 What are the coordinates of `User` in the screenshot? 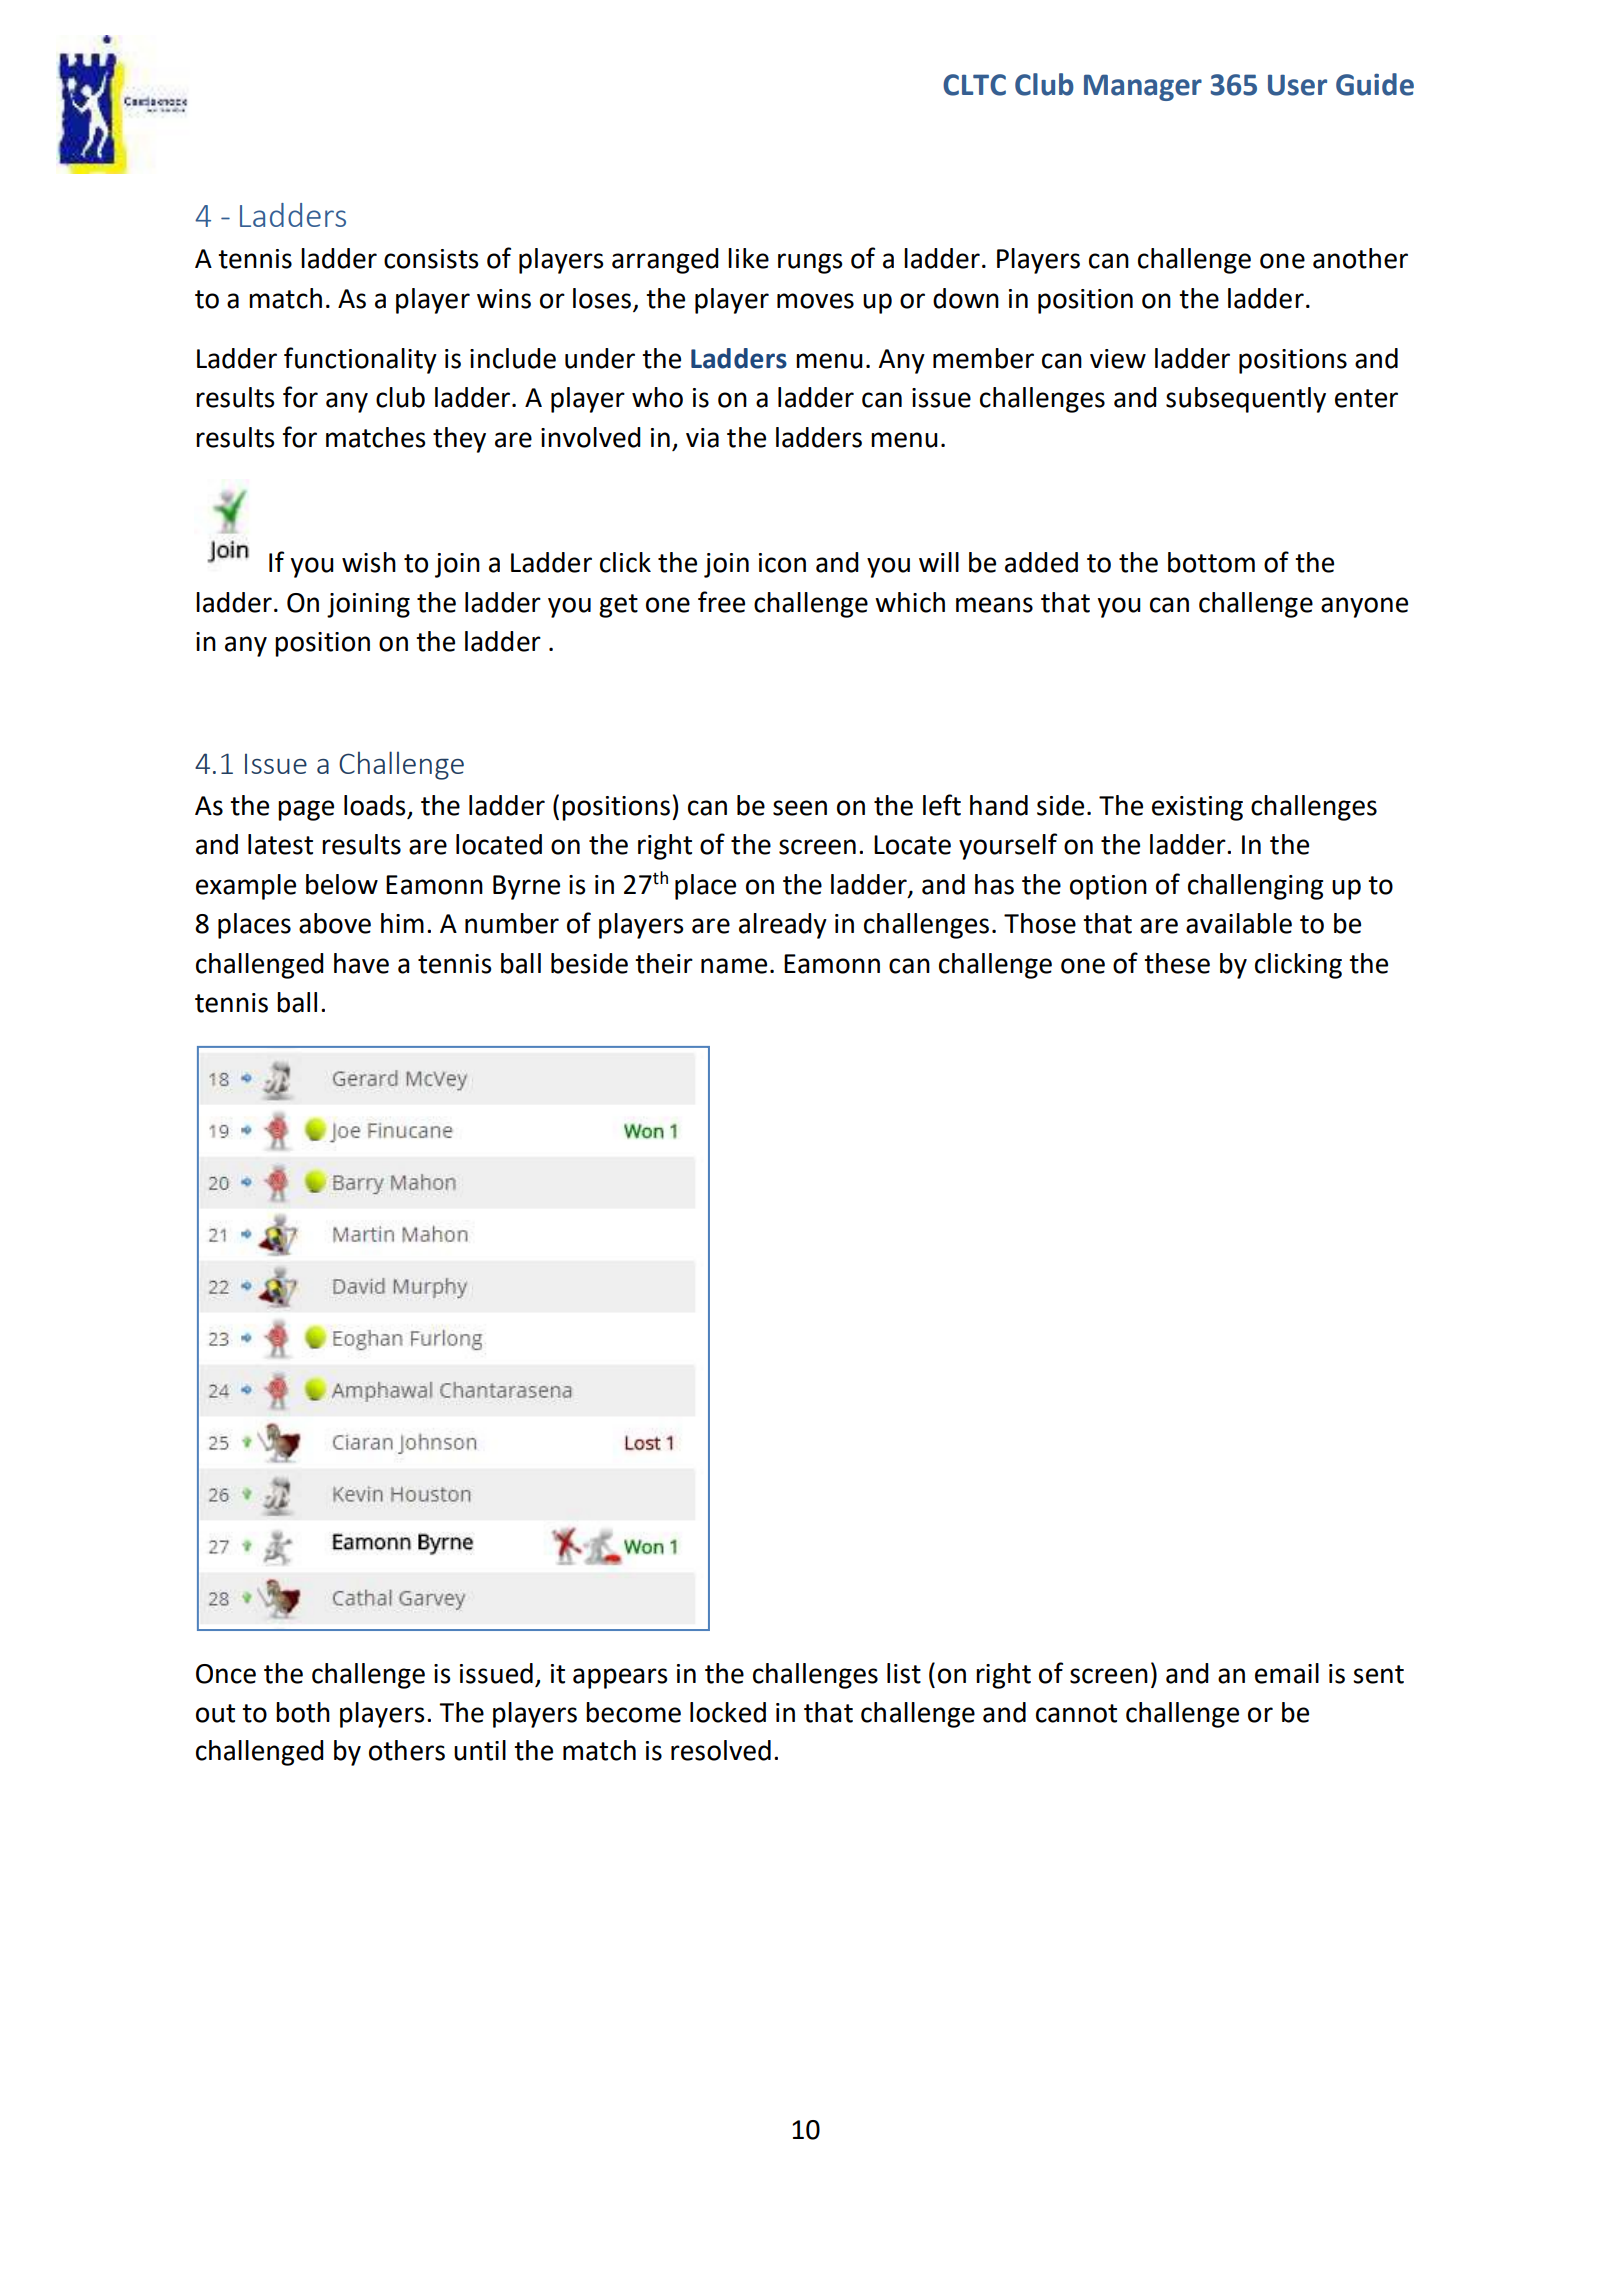 It's located at (1297, 85).
